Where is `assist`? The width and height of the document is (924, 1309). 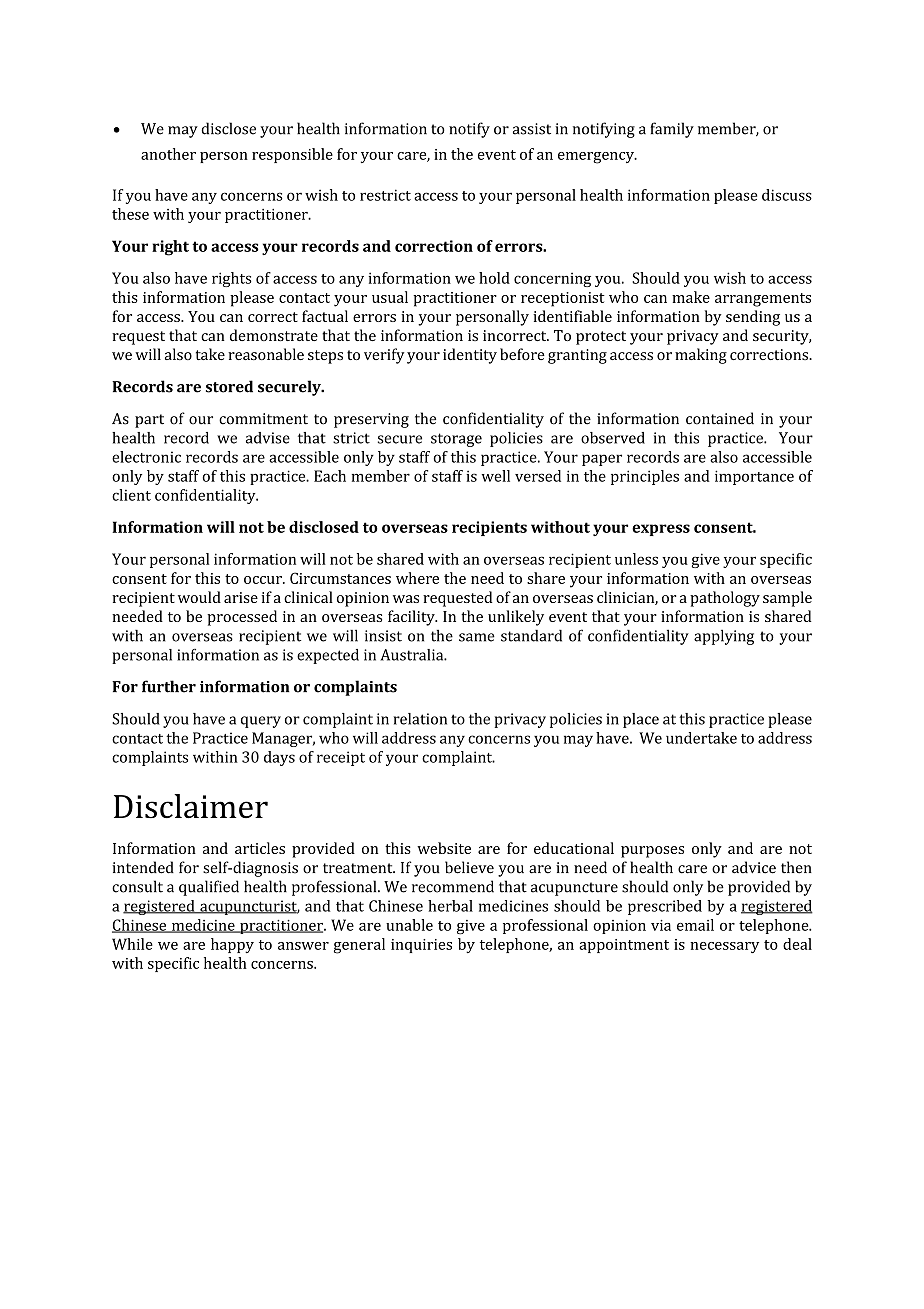 assist is located at coordinates (532, 129).
